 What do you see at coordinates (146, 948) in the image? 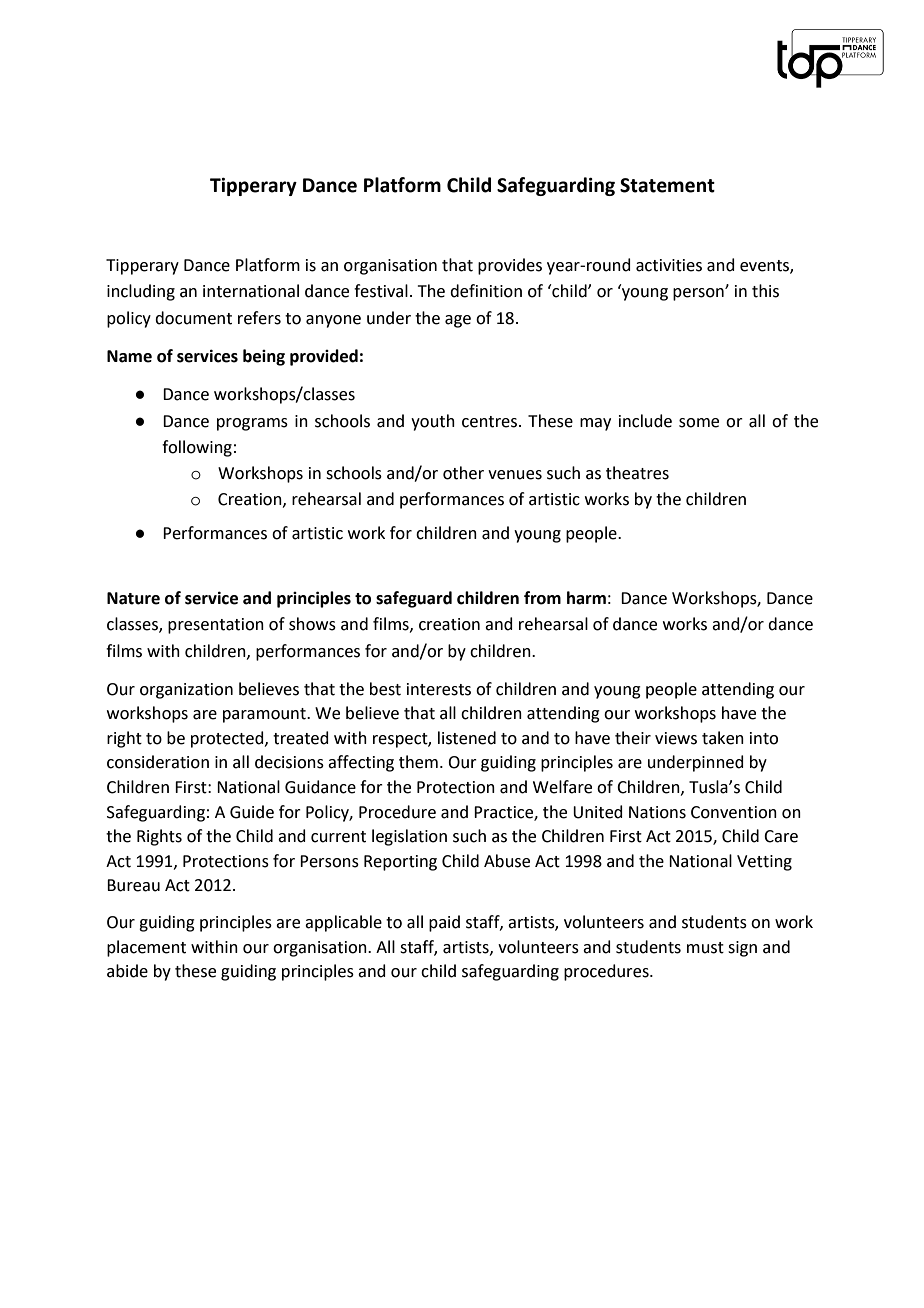
I see `placement` at bounding box center [146, 948].
